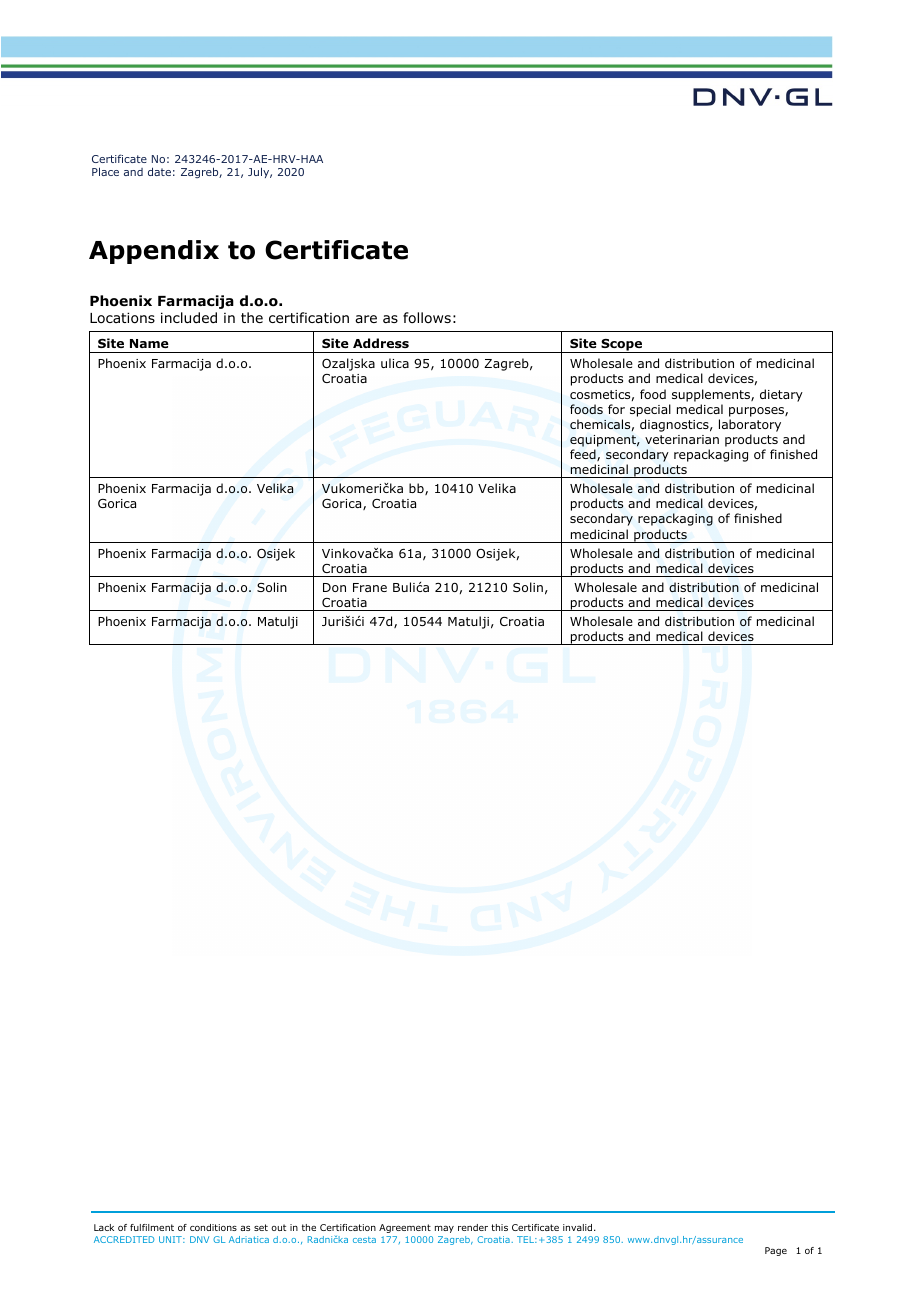 This screenshot has height=1308, width=924. I want to click on follows, so click(427, 317).
